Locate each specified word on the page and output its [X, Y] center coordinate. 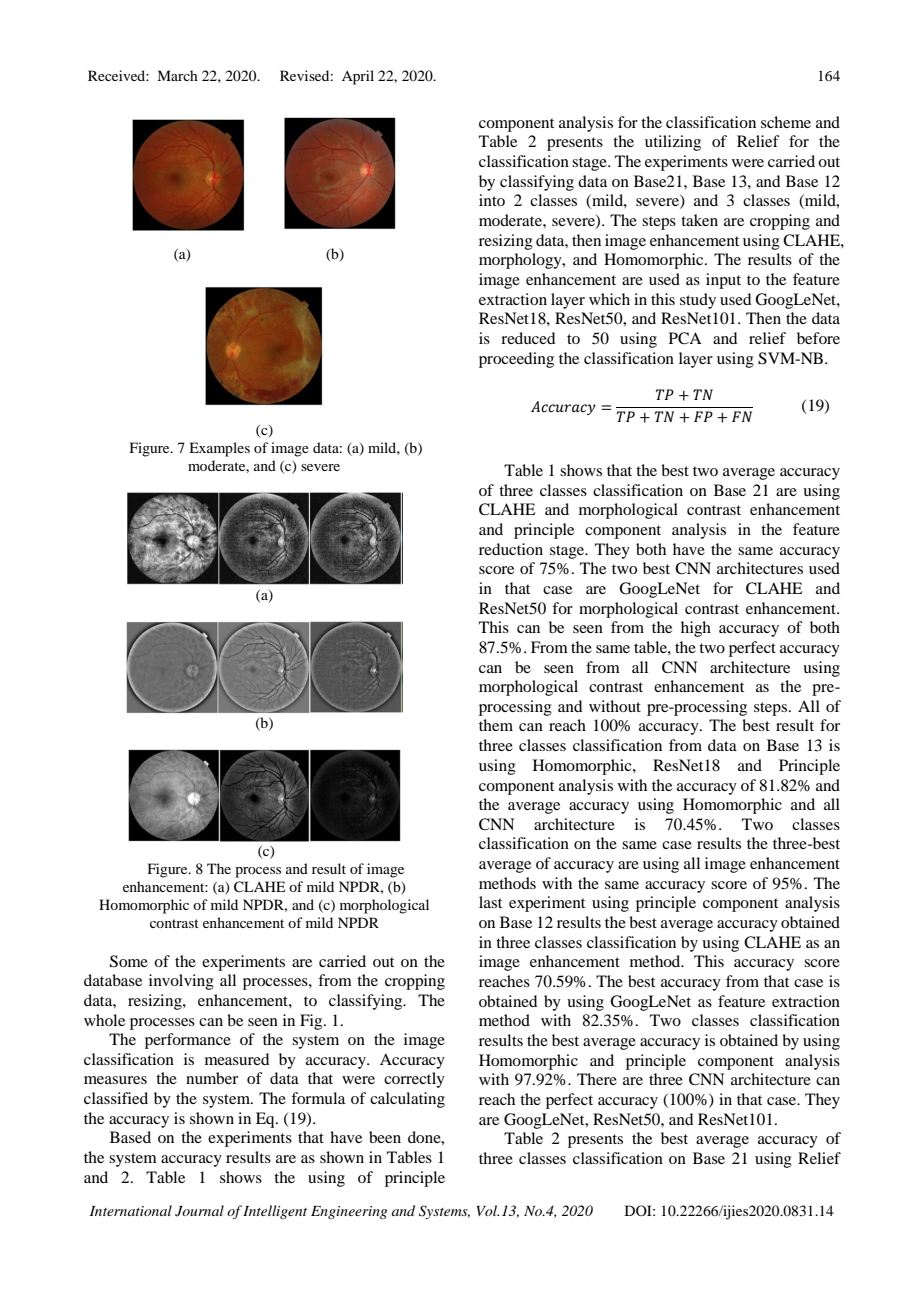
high [696, 629]
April [358, 77]
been [385, 1137]
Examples [219, 449]
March [177, 75]
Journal [199, 1211]
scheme [786, 122]
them [496, 725]
